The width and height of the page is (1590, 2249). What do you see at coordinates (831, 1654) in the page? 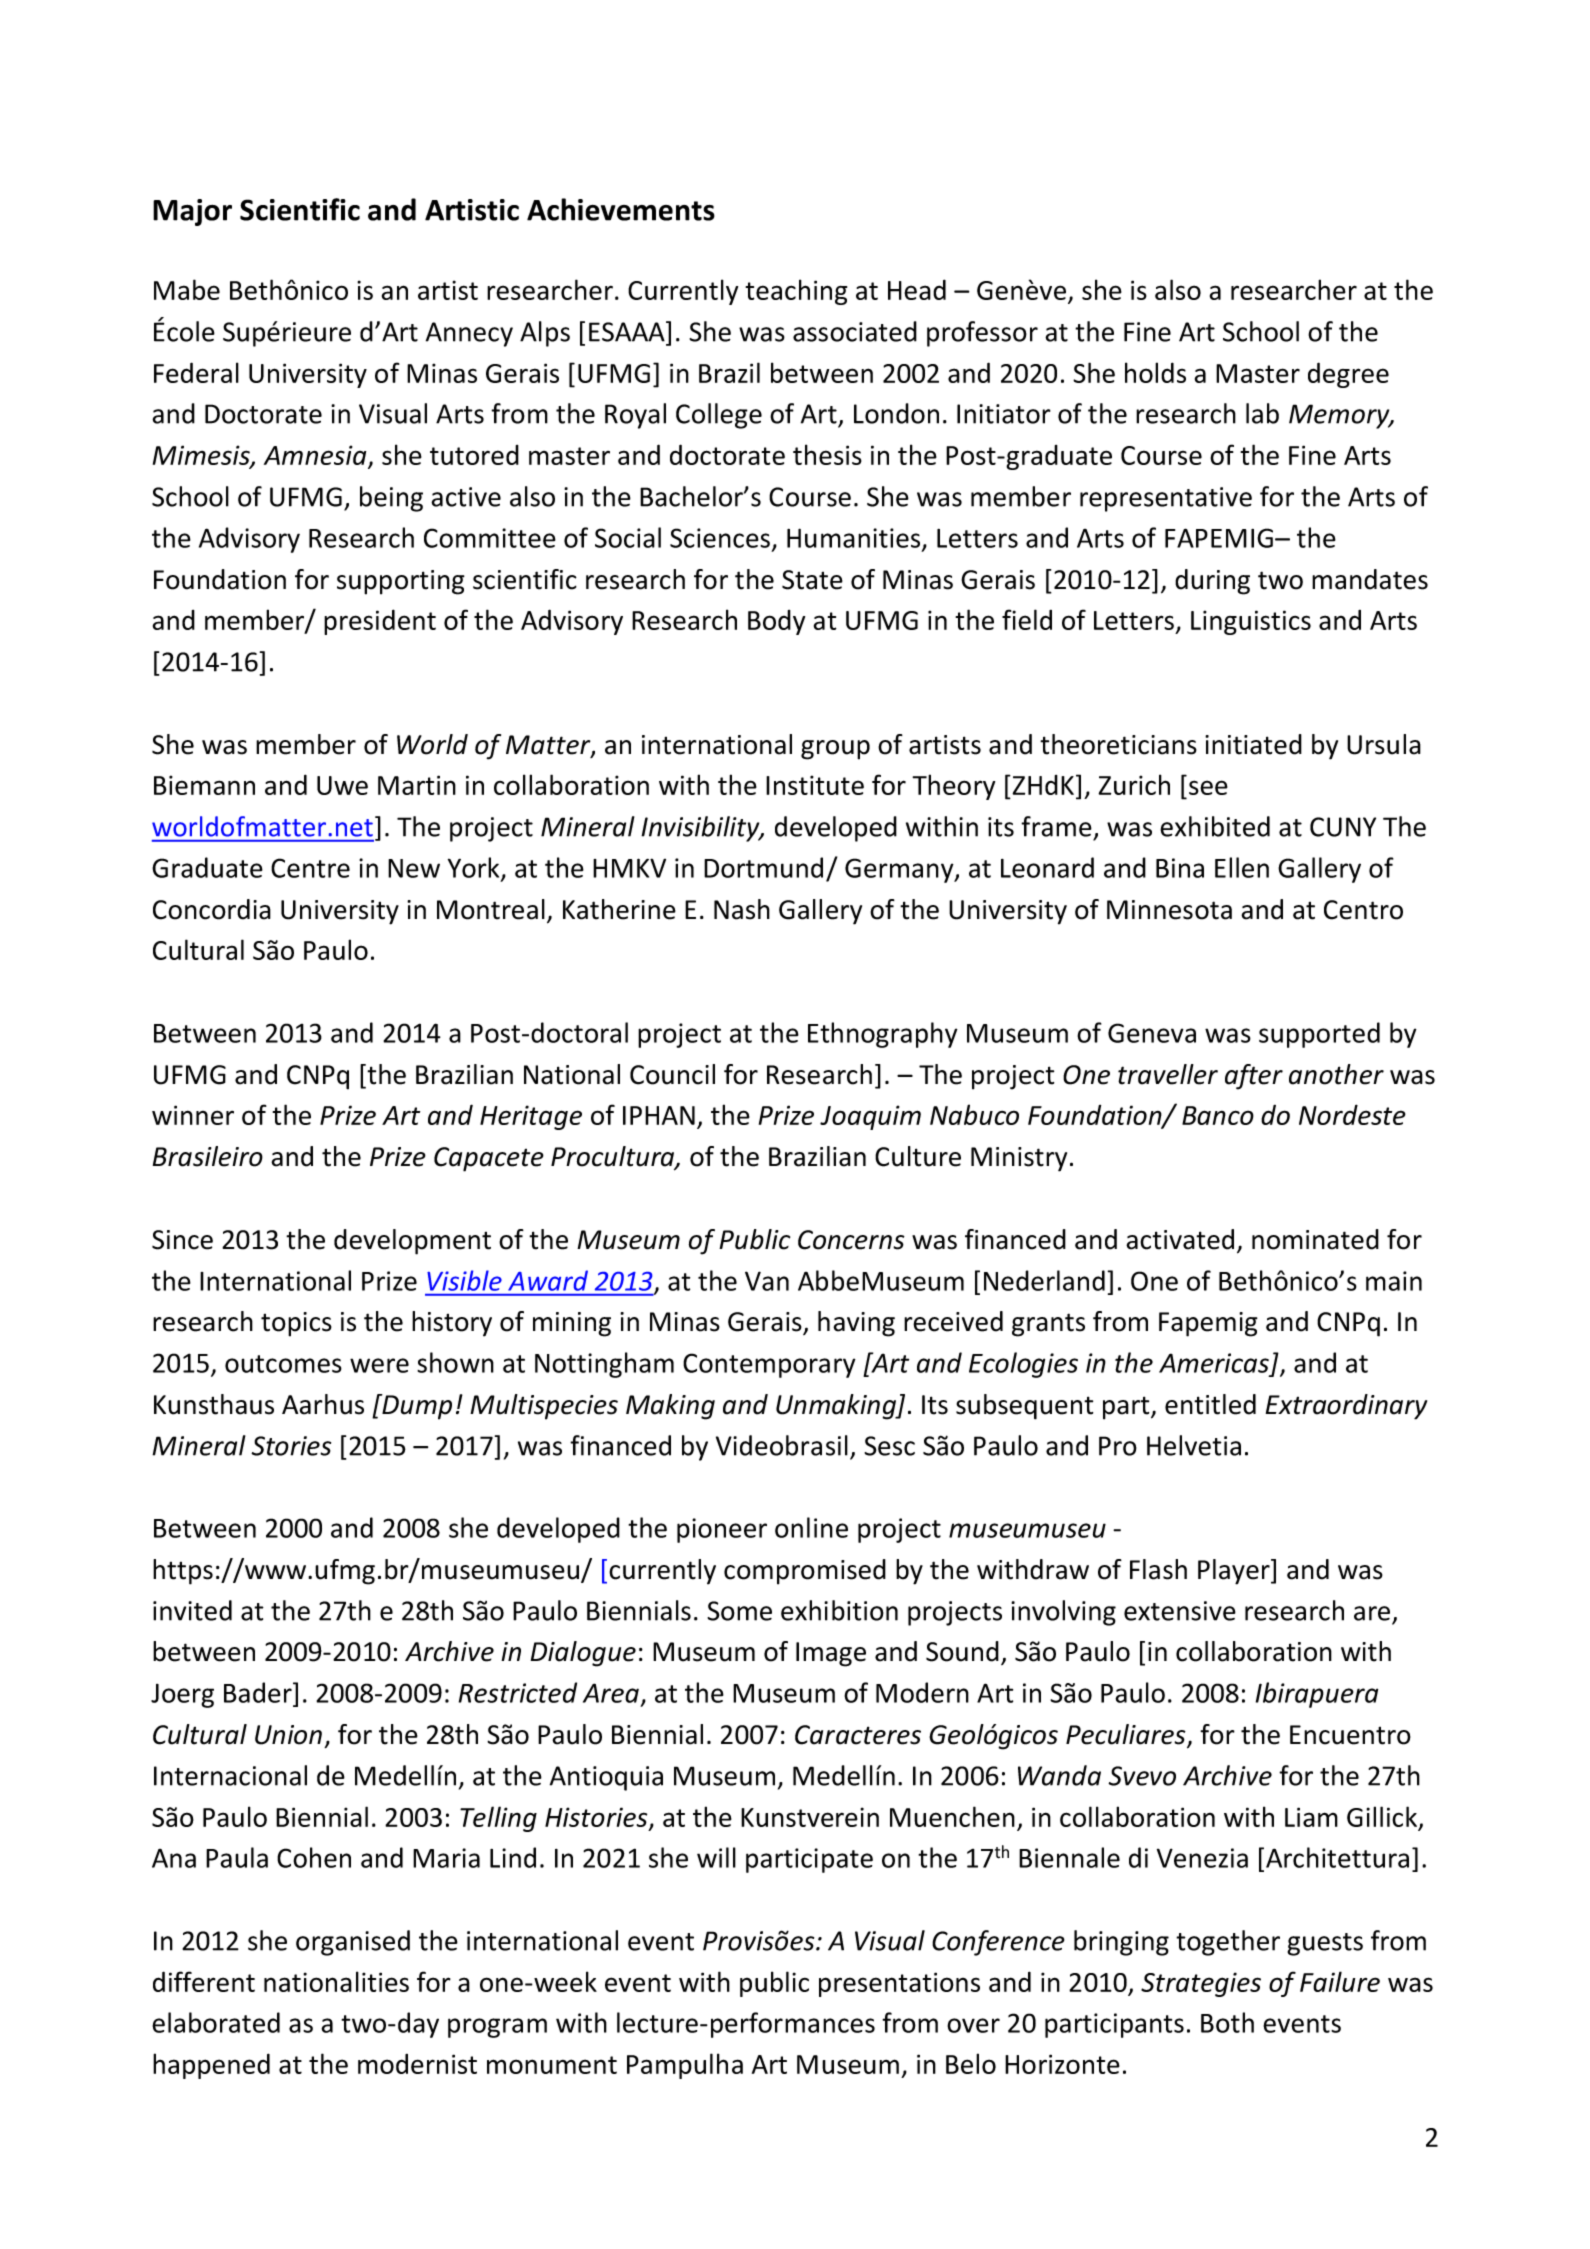
I see `Image` at bounding box center [831, 1654].
